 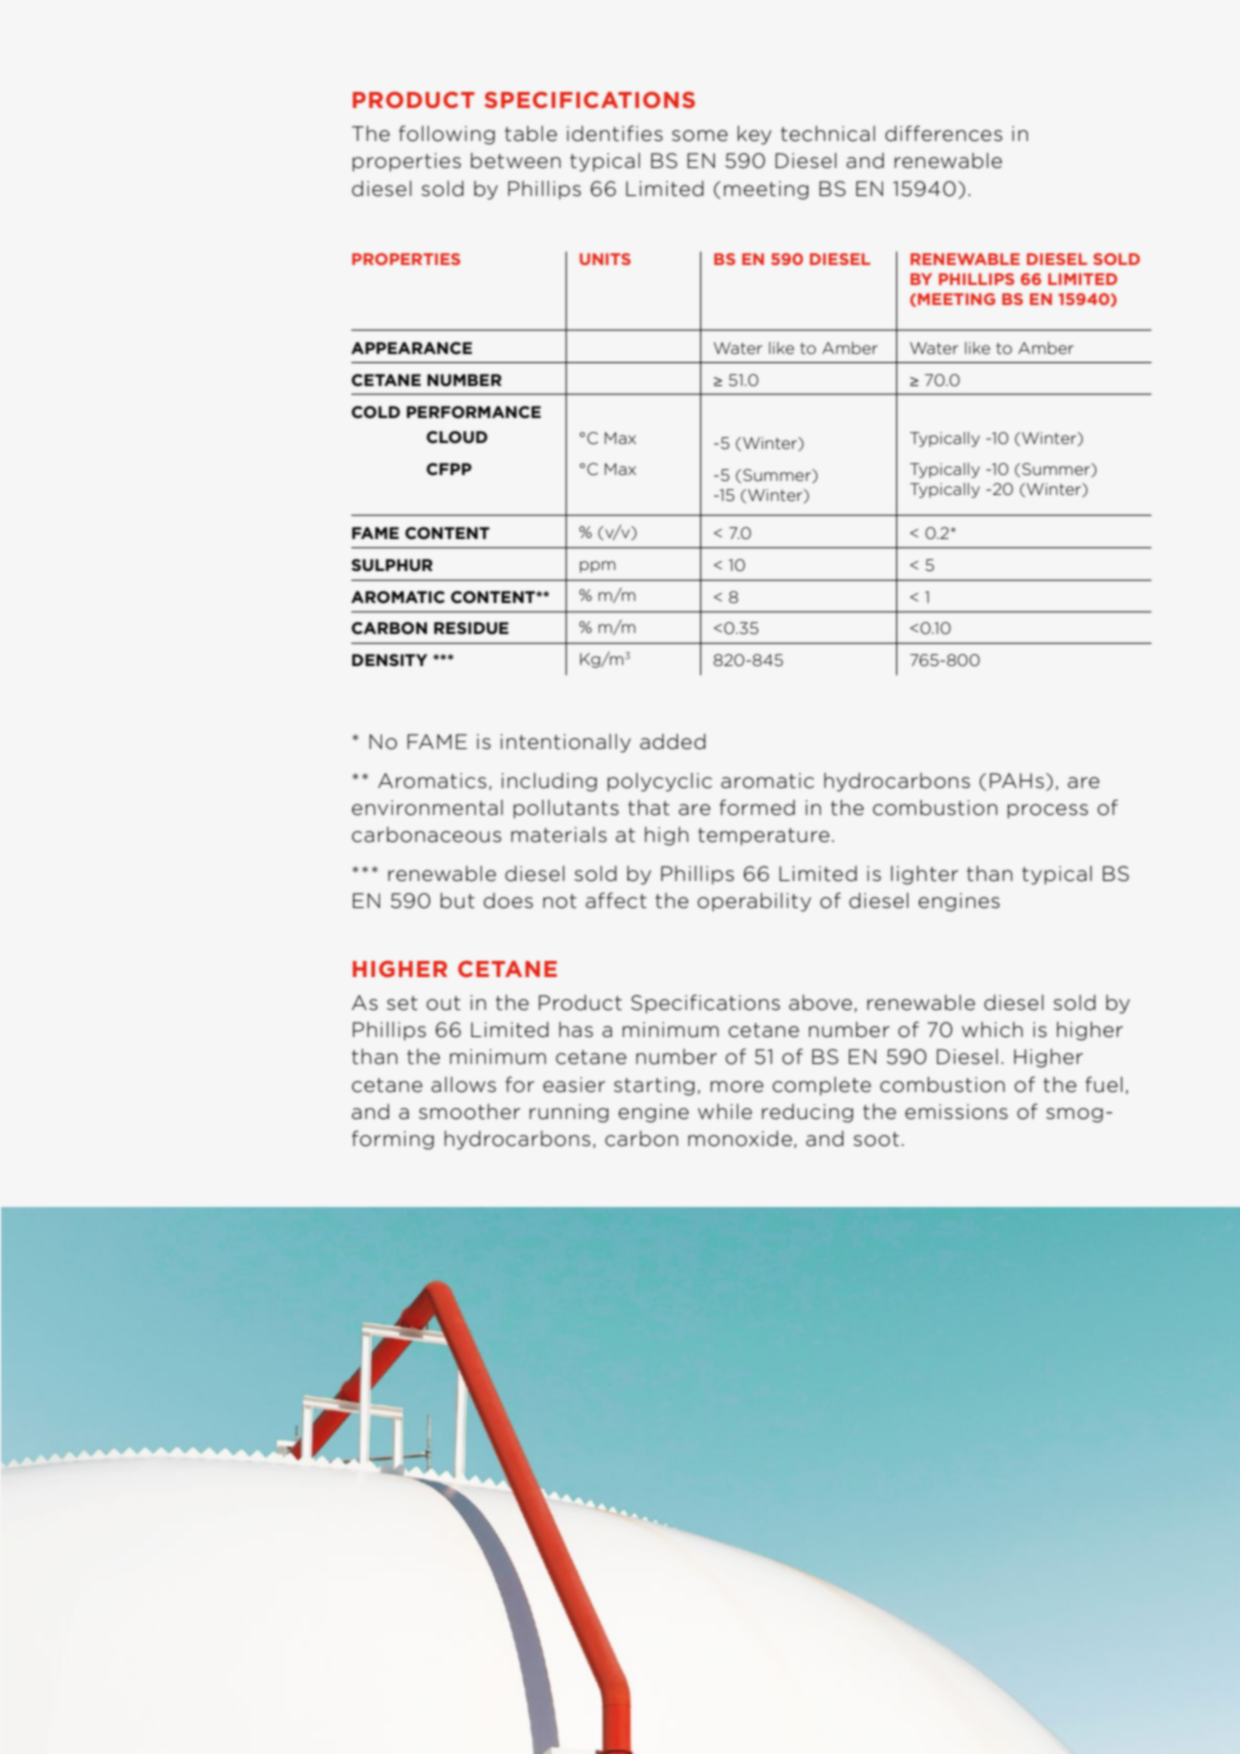 I want to click on ppm, so click(x=597, y=567).
